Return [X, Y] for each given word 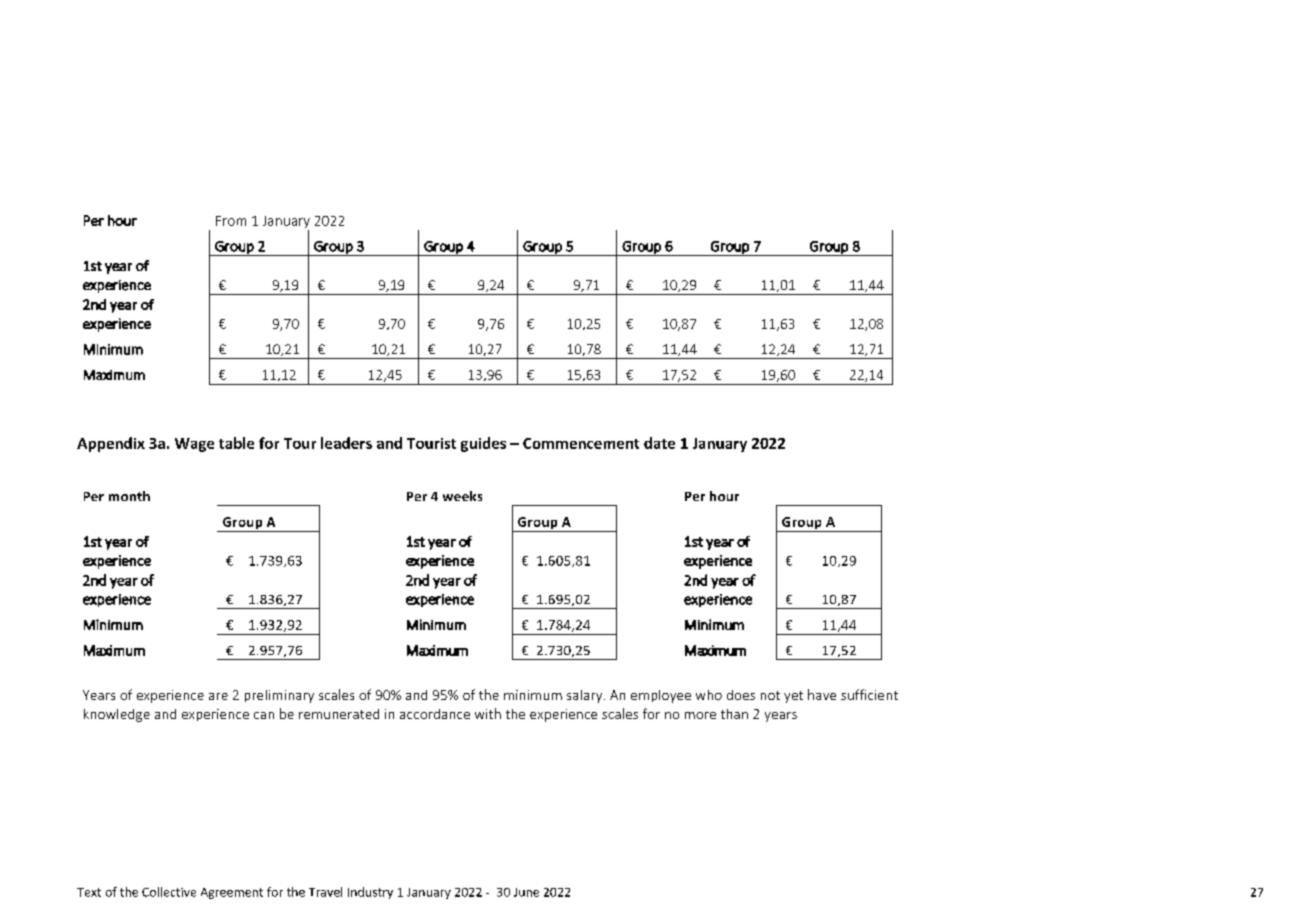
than [734, 714]
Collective [169, 892]
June [526, 892]
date [659, 443]
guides [483, 444]
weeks [462, 496]
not [770, 695]
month [129, 496]
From [231, 221]
